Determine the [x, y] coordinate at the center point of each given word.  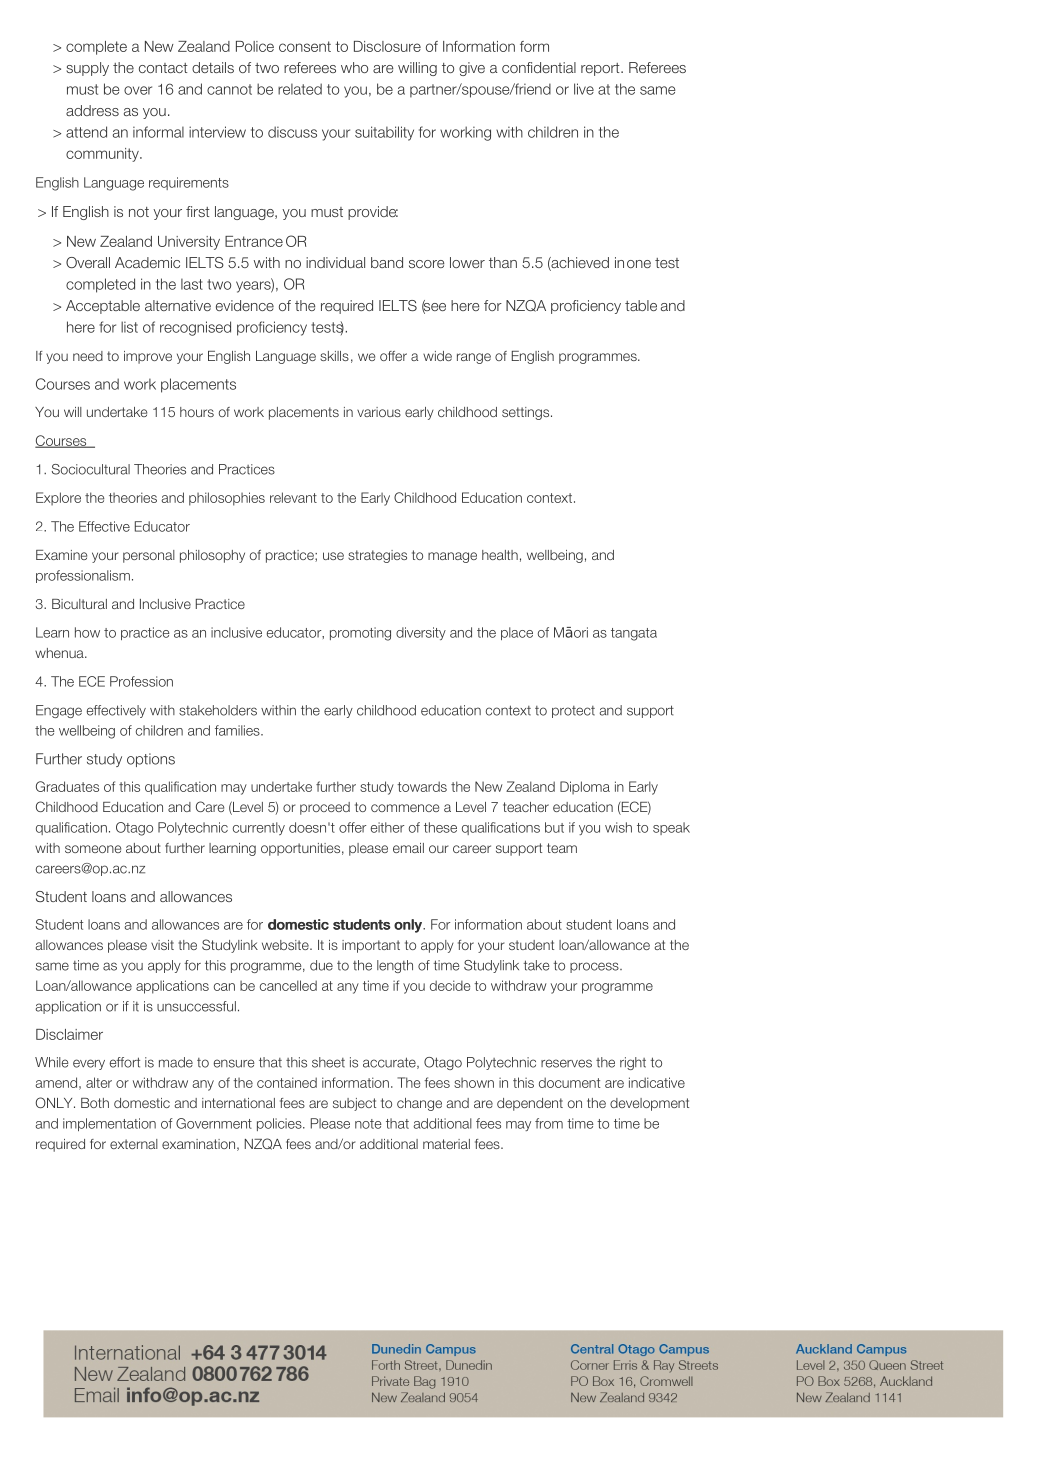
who [354, 67]
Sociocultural [91, 469]
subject [354, 1104]
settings [527, 413]
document [569, 1082]
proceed [325, 808]
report [601, 69]
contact [163, 68]
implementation [109, 1124]
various [379, 412]
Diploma [585, 788]
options [151, 760]
